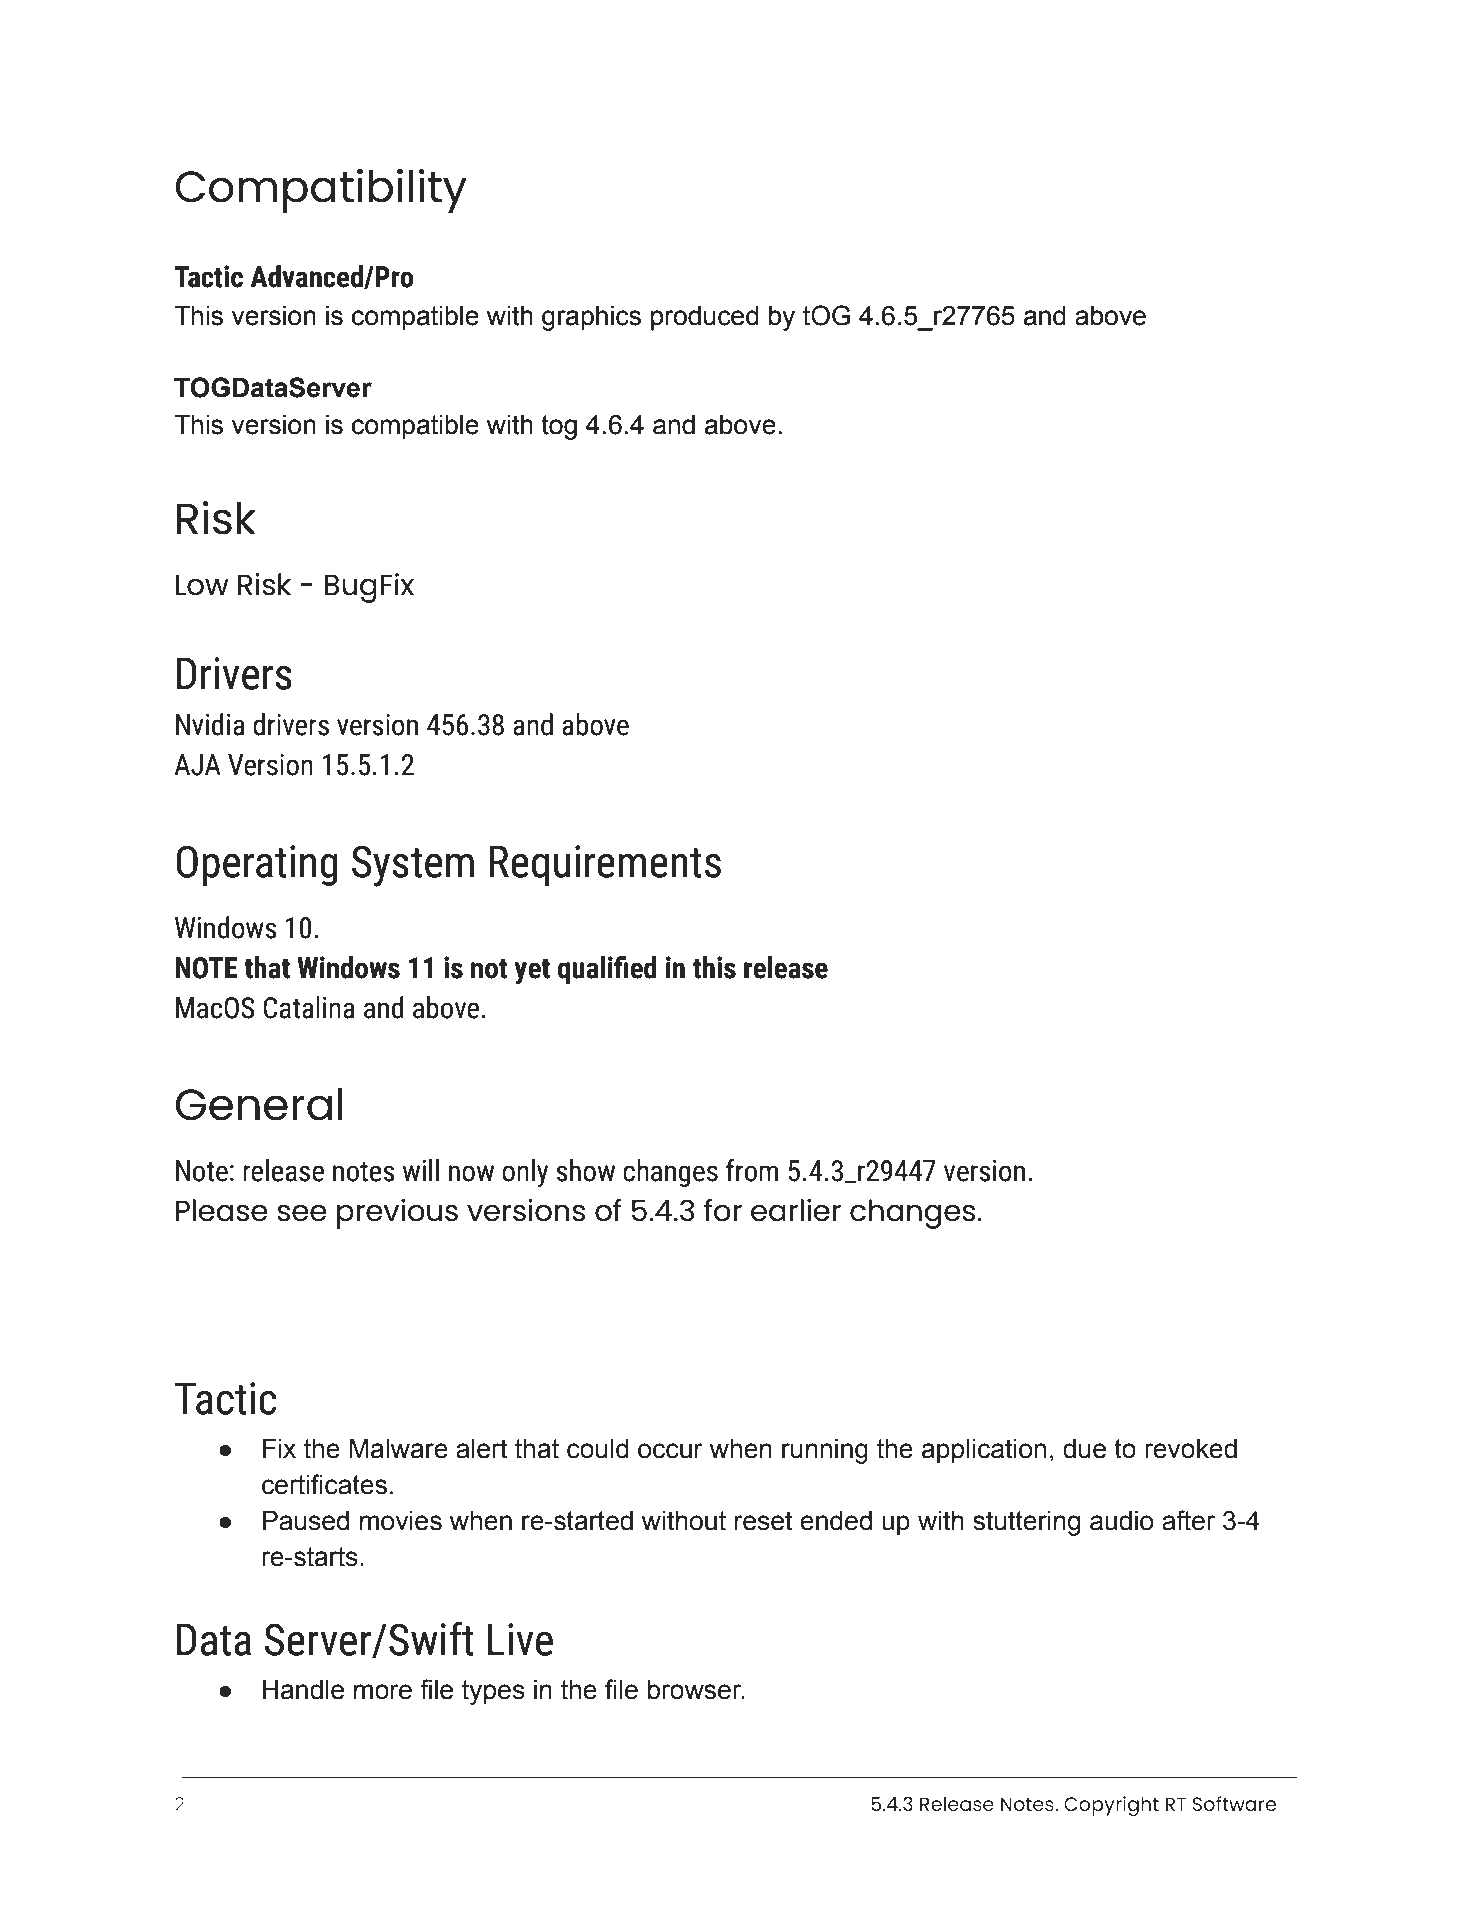 This screenshot has width=1479, height=1914. What do you see at coordinates (591, 318) in the screenshot?
I see `graphics` at bounding box center [591, 318].
